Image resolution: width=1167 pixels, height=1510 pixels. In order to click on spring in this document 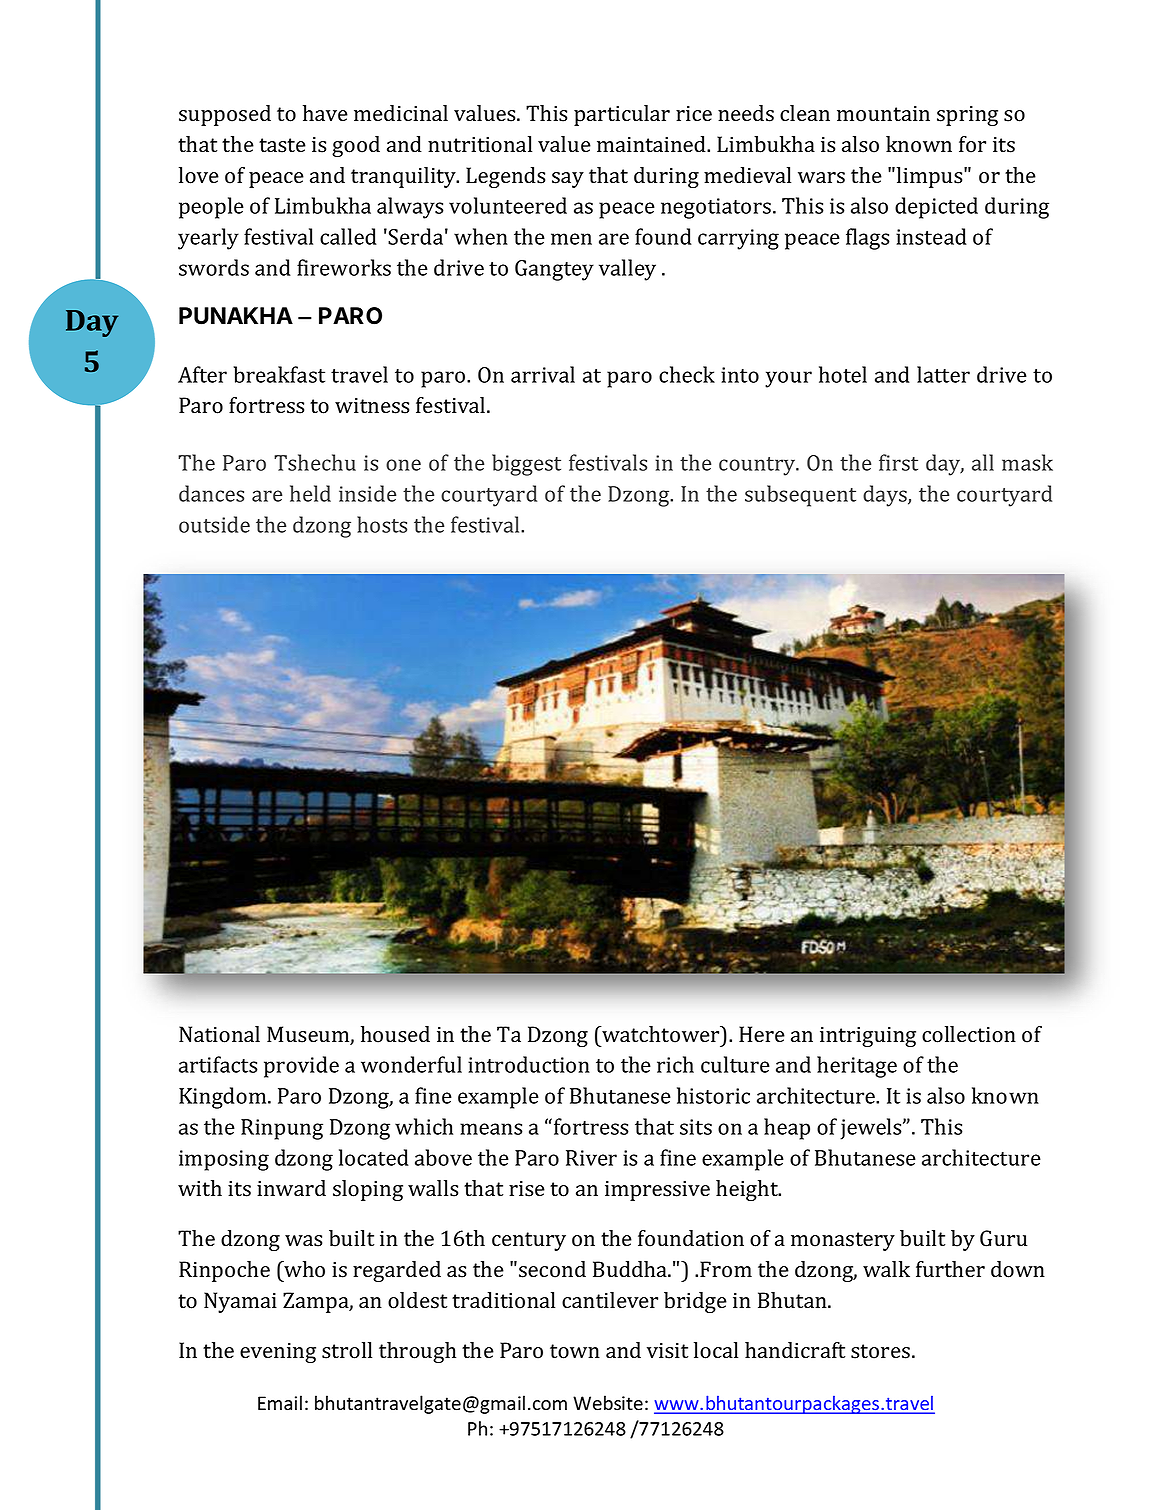, I will do `click(967, 116)`.
